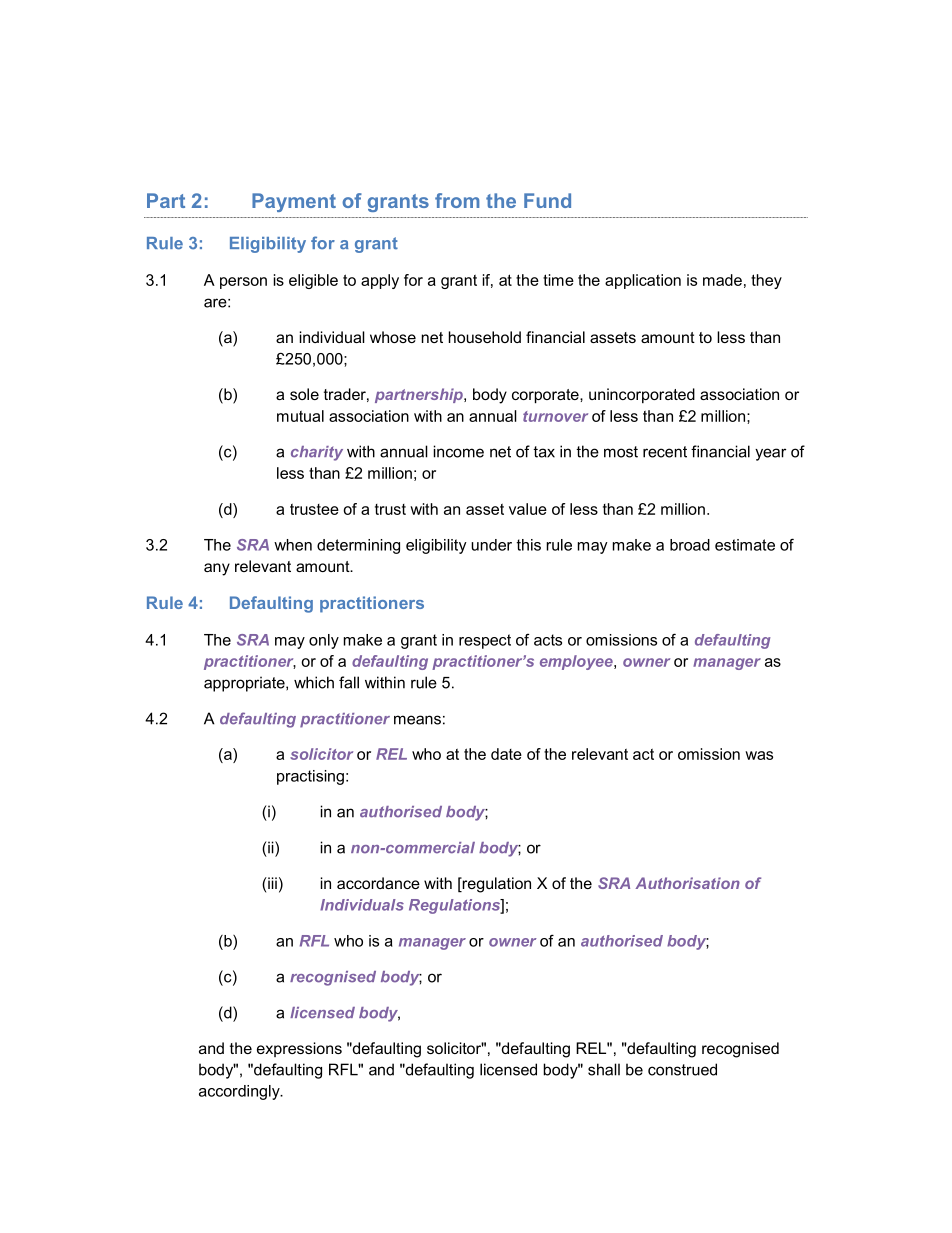  I want to click on when, so click(293, 545).
